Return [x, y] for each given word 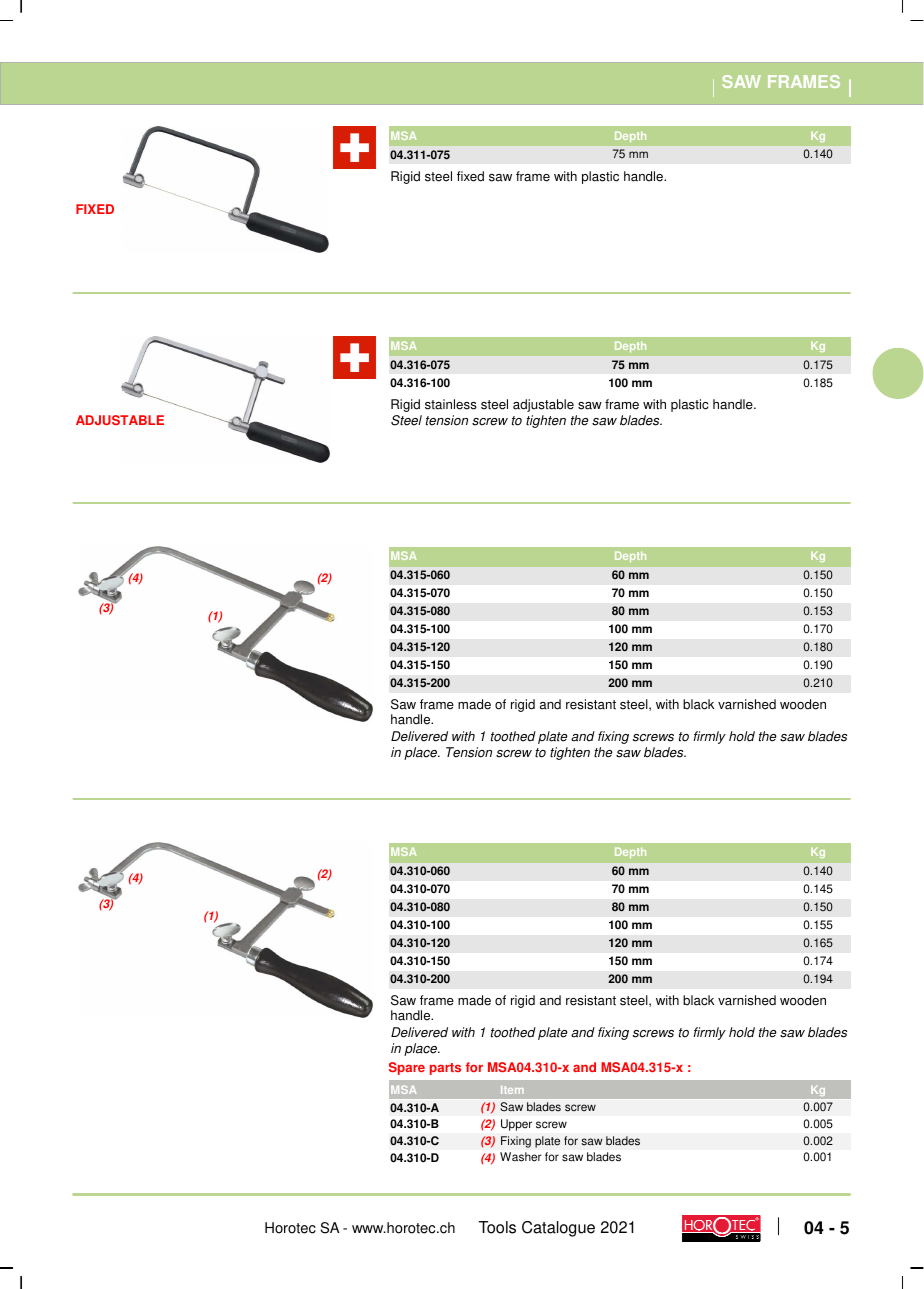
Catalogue [558, 1229]
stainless [451, 404]
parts [445, 1069]
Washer [521, 1157]
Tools [497, 1227]
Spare [407, 1068]
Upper [516, 1125]
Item [512, 1090]
